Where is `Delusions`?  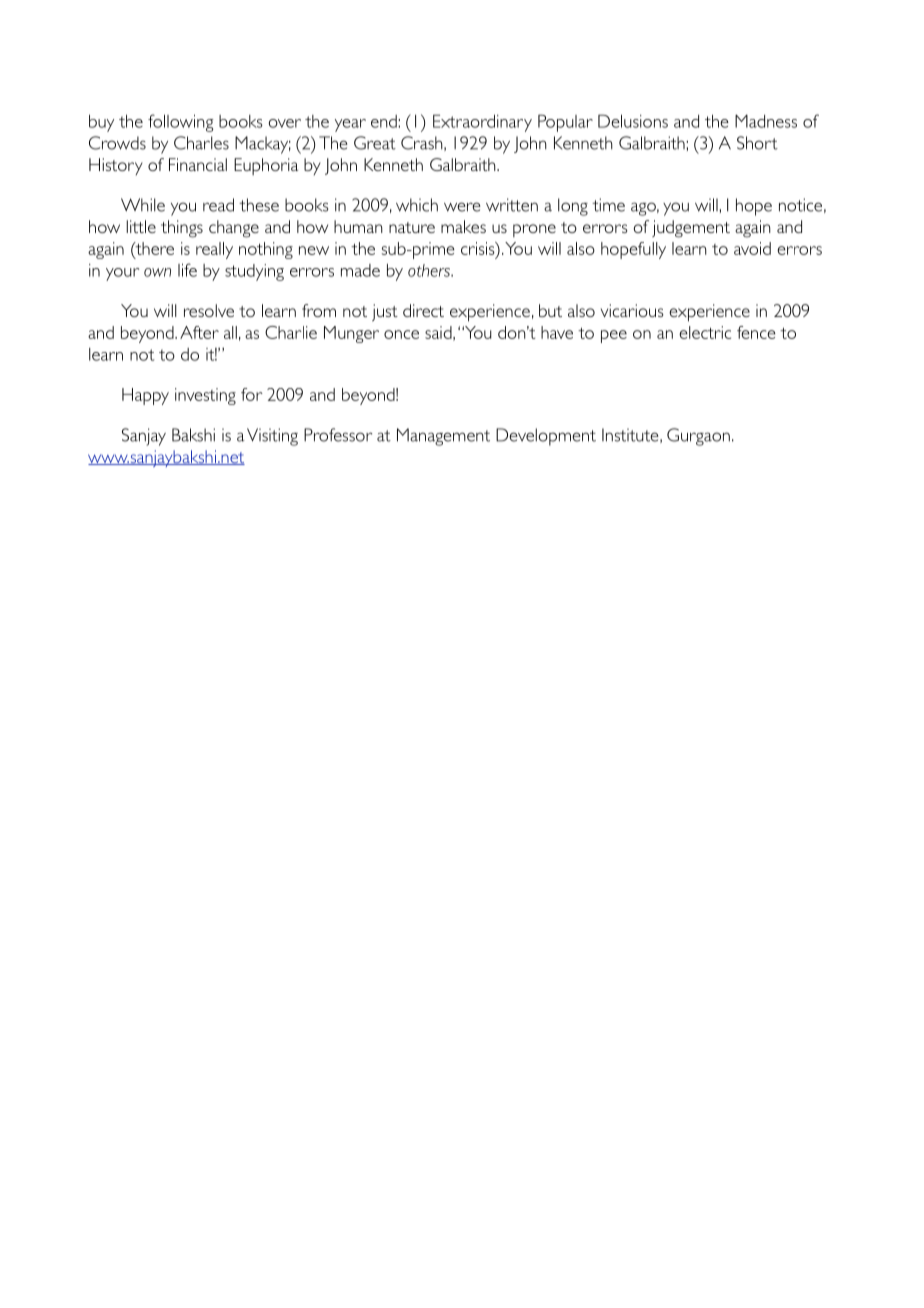 Delusions is located at coordinates (633, 121).
